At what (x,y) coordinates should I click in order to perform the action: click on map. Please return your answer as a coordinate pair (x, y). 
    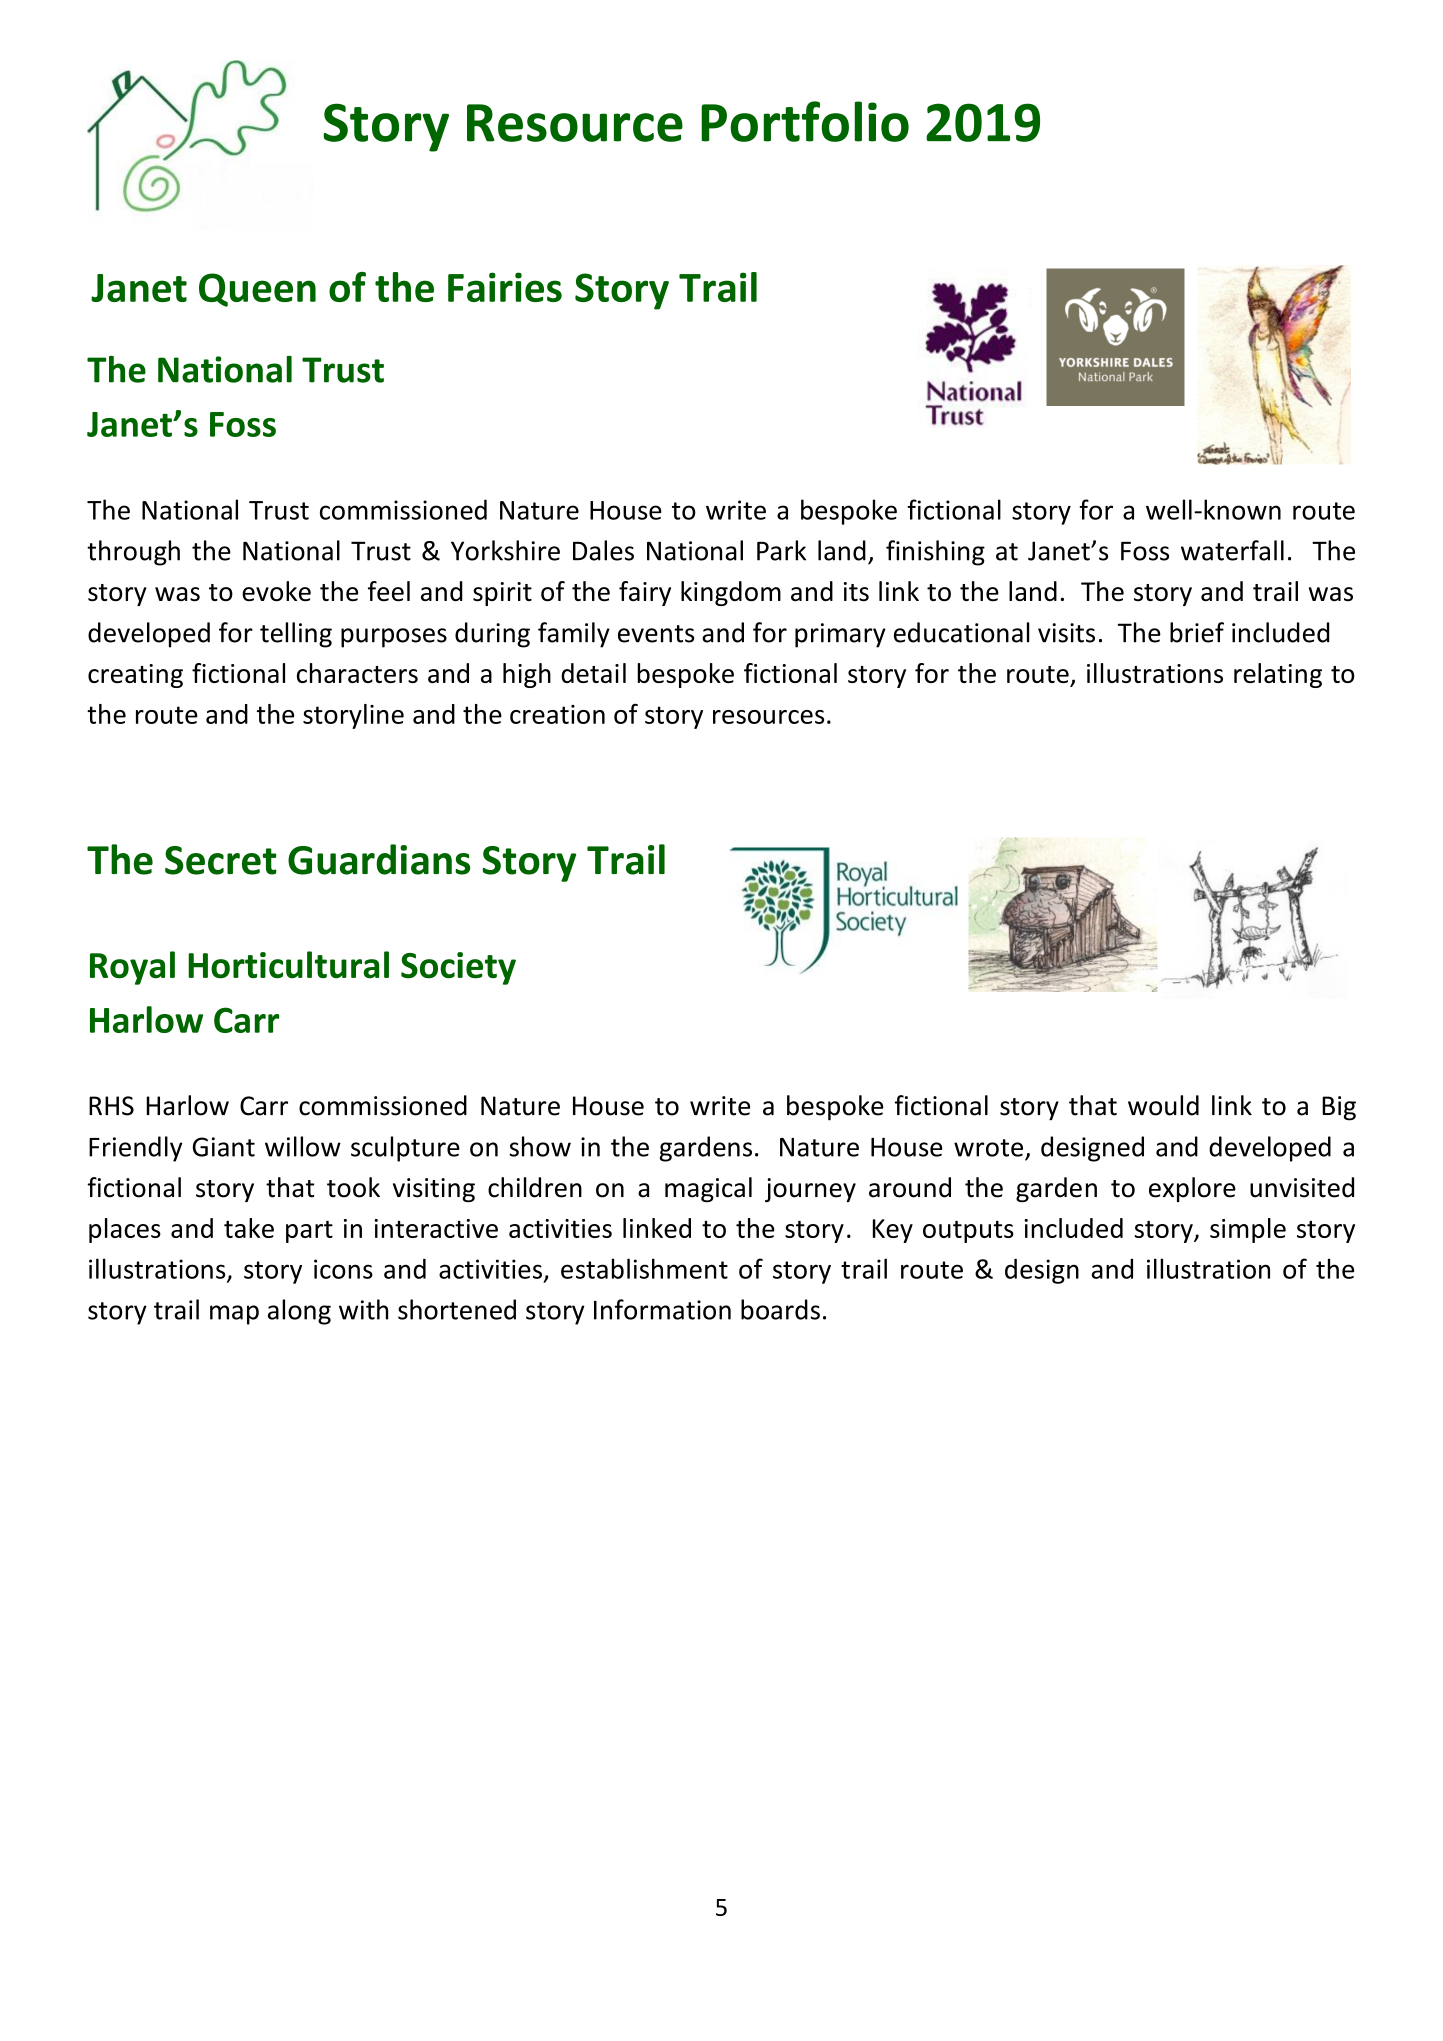
    Looking at the image, I should click on (234, 1315).
